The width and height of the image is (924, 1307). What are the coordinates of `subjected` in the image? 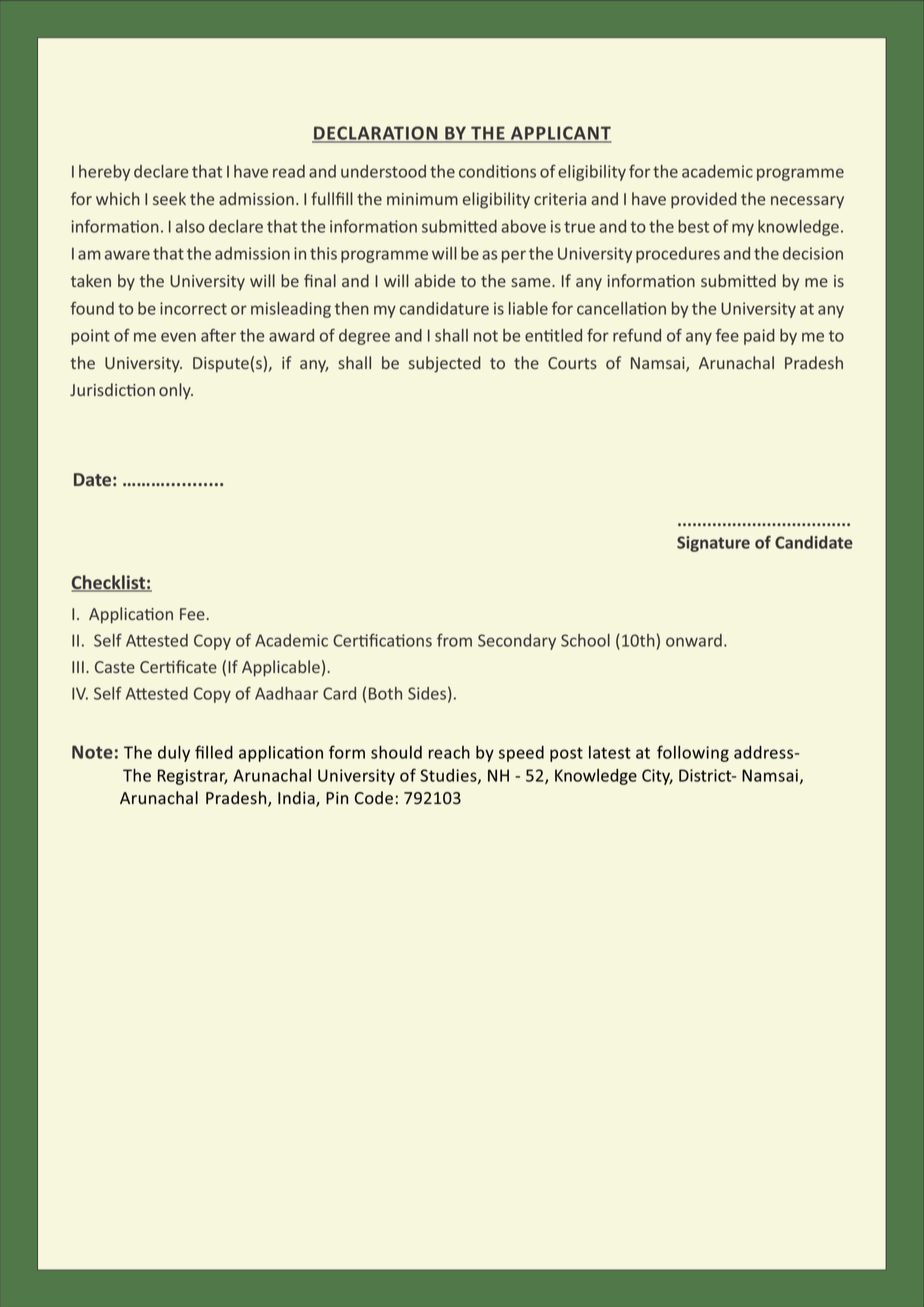 It's located at (445, 364).
